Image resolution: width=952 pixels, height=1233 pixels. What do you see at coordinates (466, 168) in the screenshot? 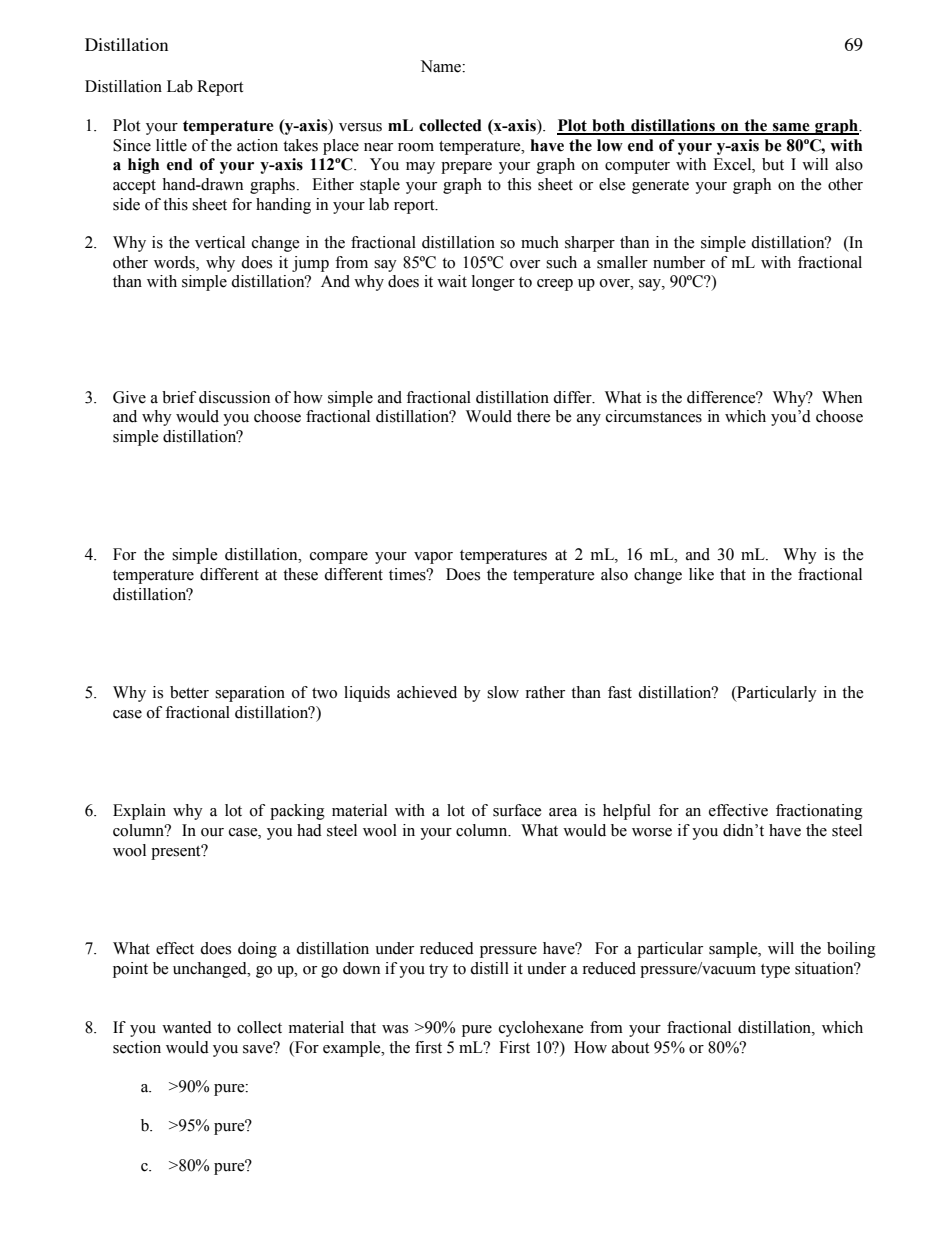
I see `prepare` at bounding box center [466, 168].
